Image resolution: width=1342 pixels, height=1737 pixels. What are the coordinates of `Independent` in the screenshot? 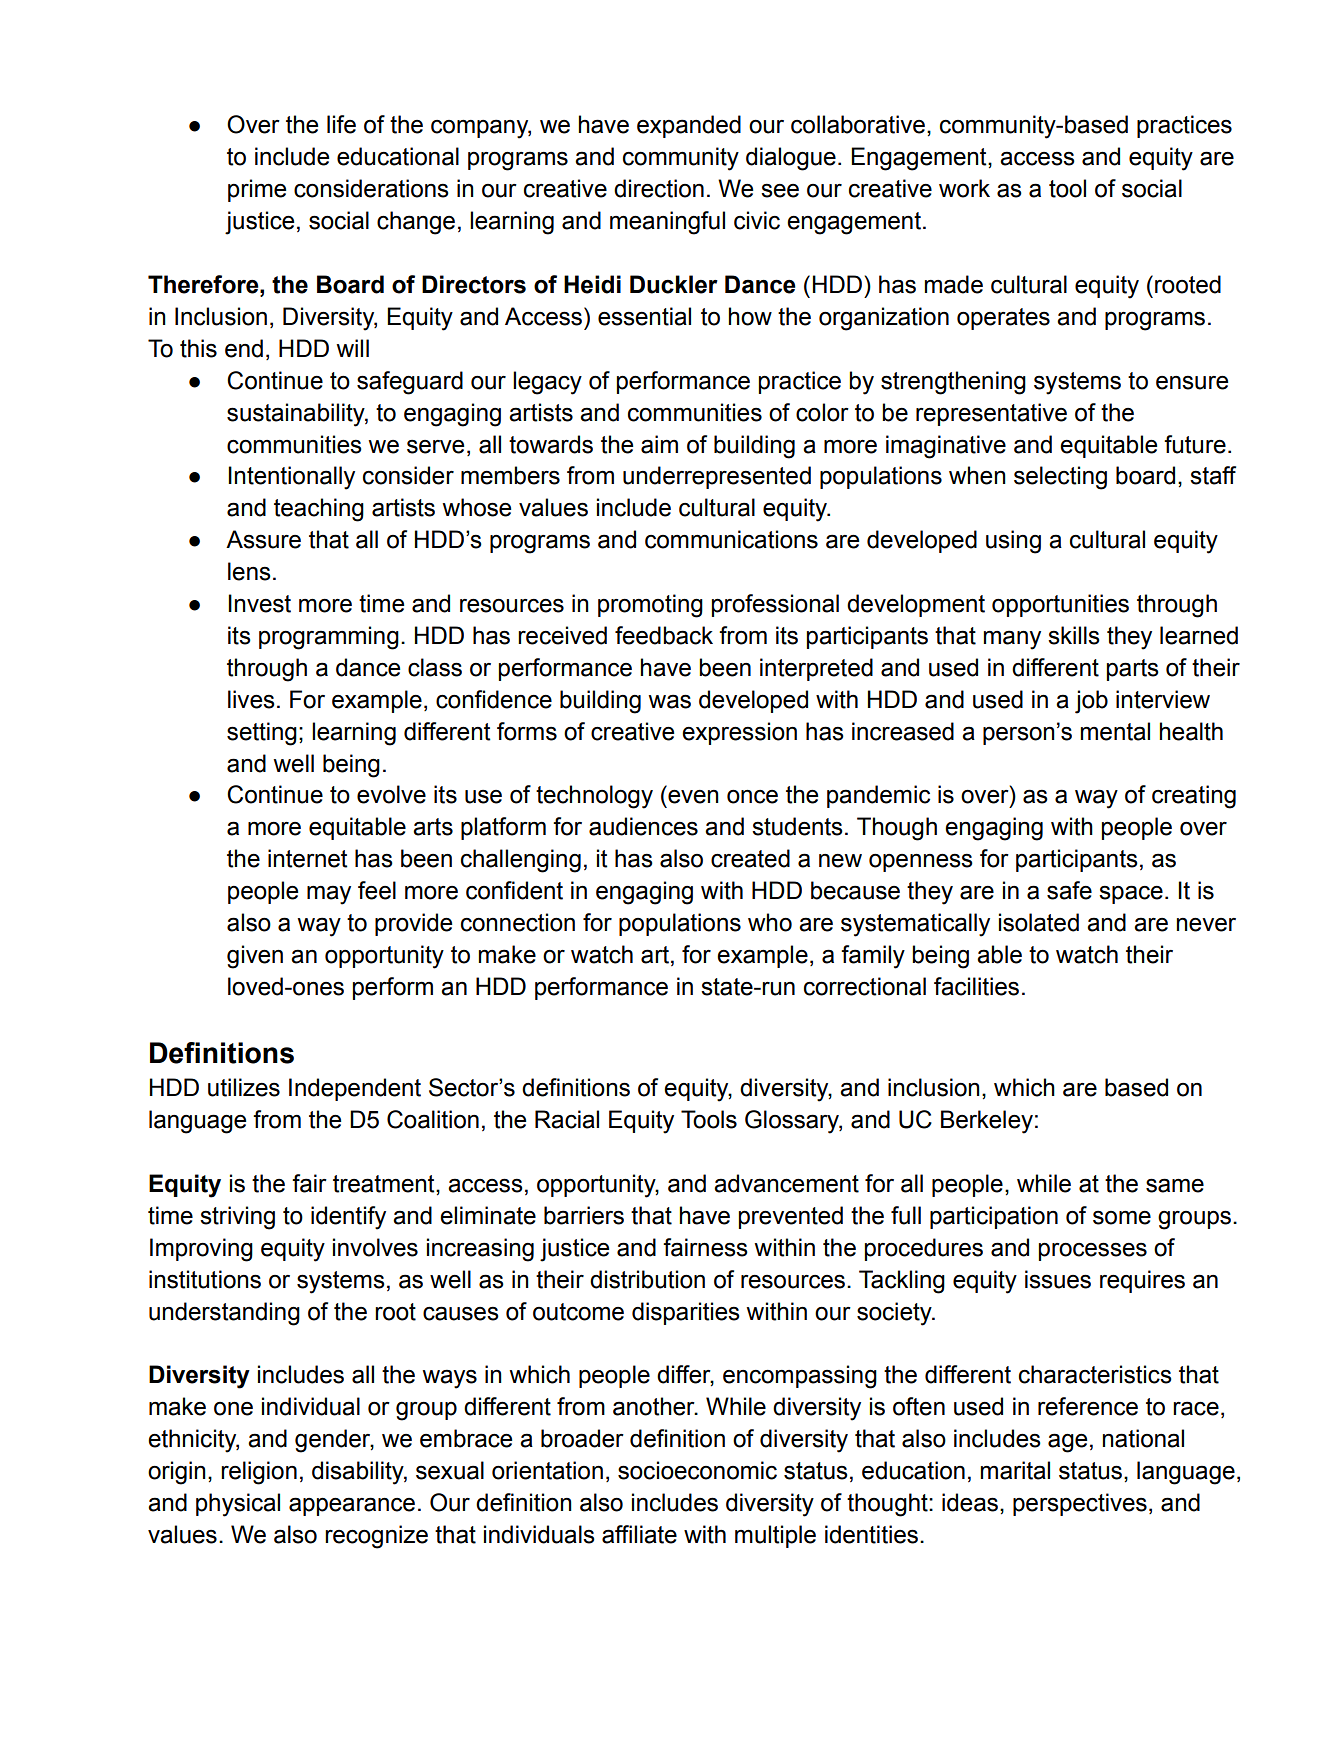 It's located at (355, 1089).
